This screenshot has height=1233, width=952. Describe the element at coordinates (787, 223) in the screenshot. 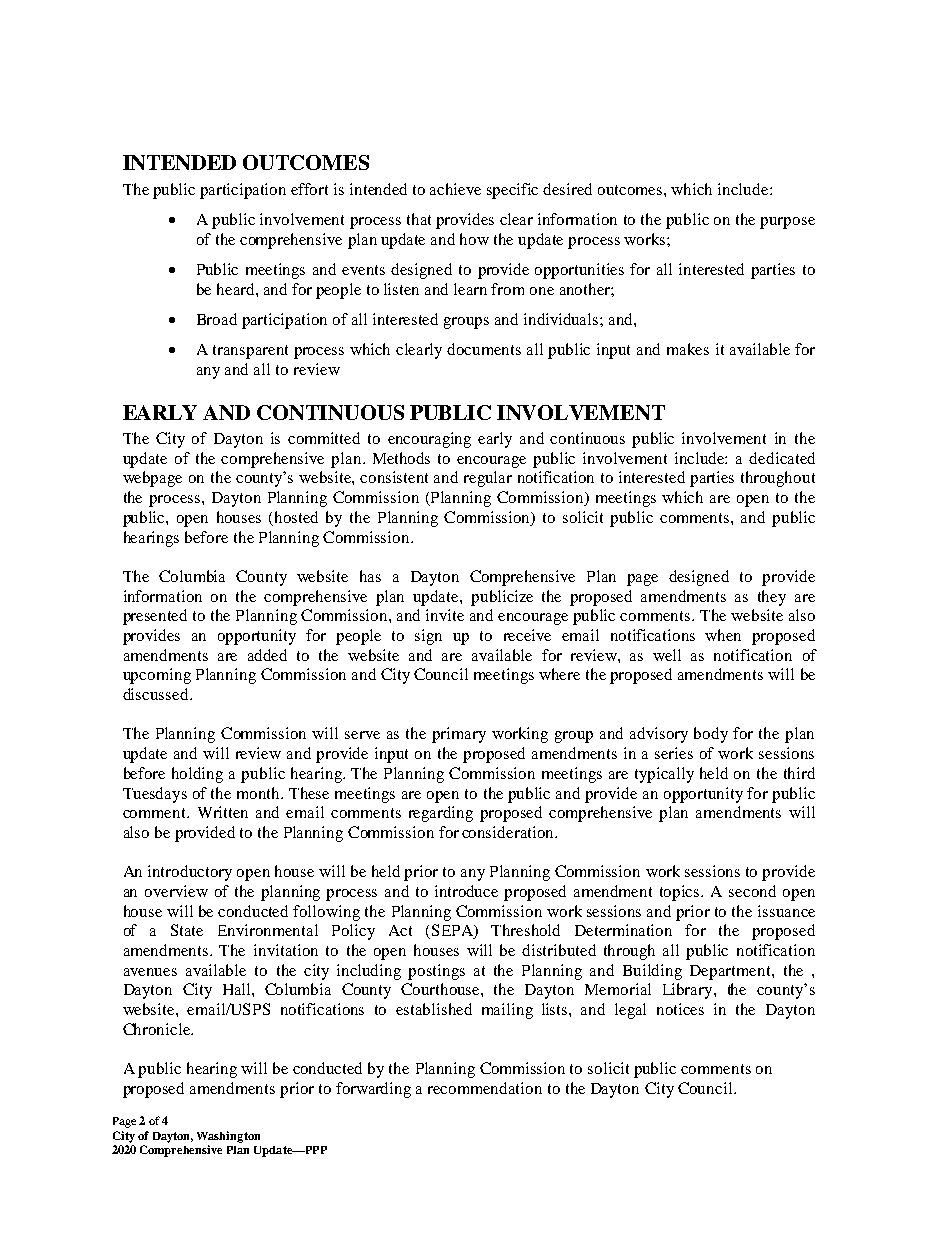

I see `purpose` at that location.
